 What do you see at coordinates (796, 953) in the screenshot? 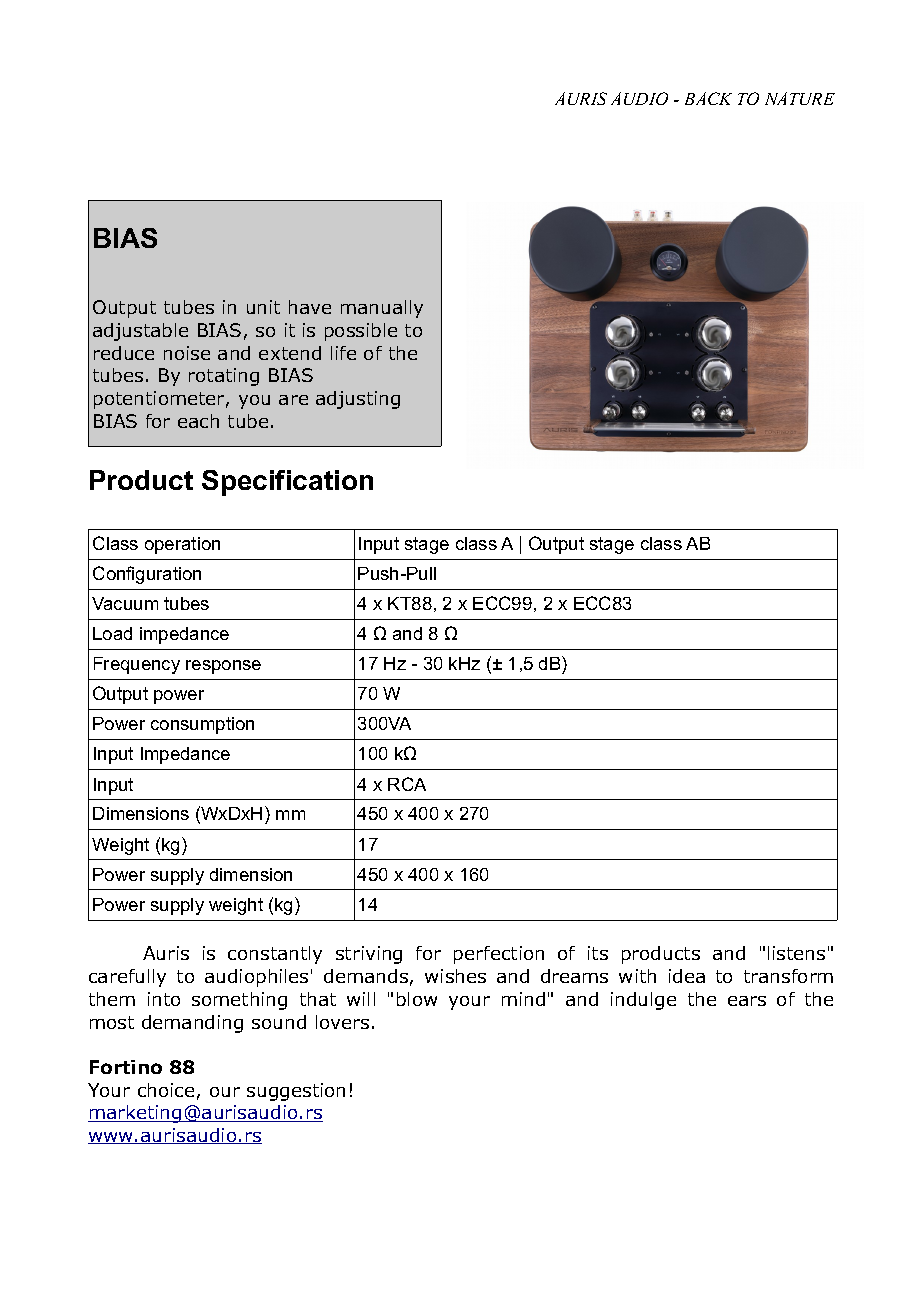
I see `listens` at bounding box center [796, 953].
